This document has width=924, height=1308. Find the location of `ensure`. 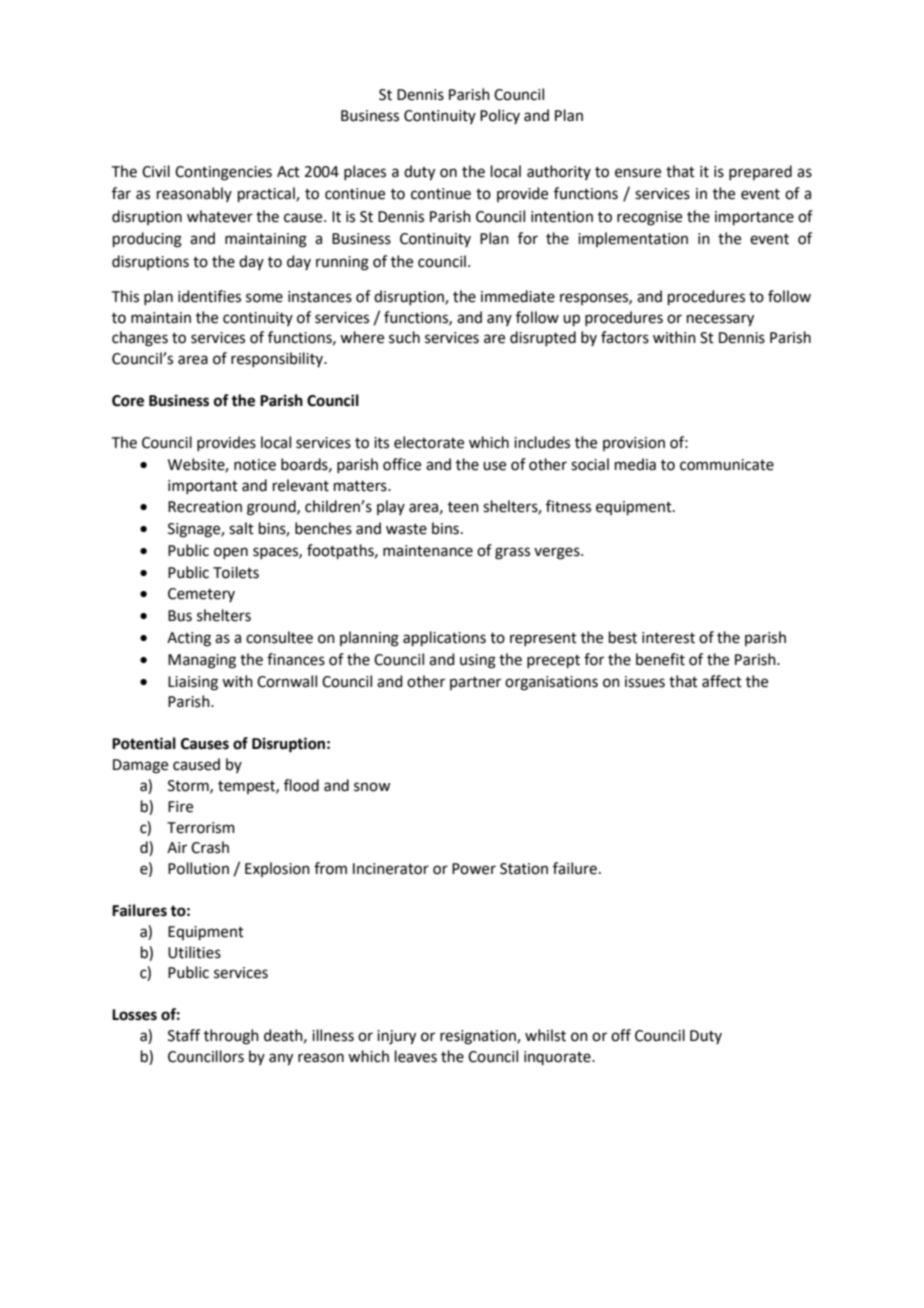

ensure is located at coordinates (638, 173).
